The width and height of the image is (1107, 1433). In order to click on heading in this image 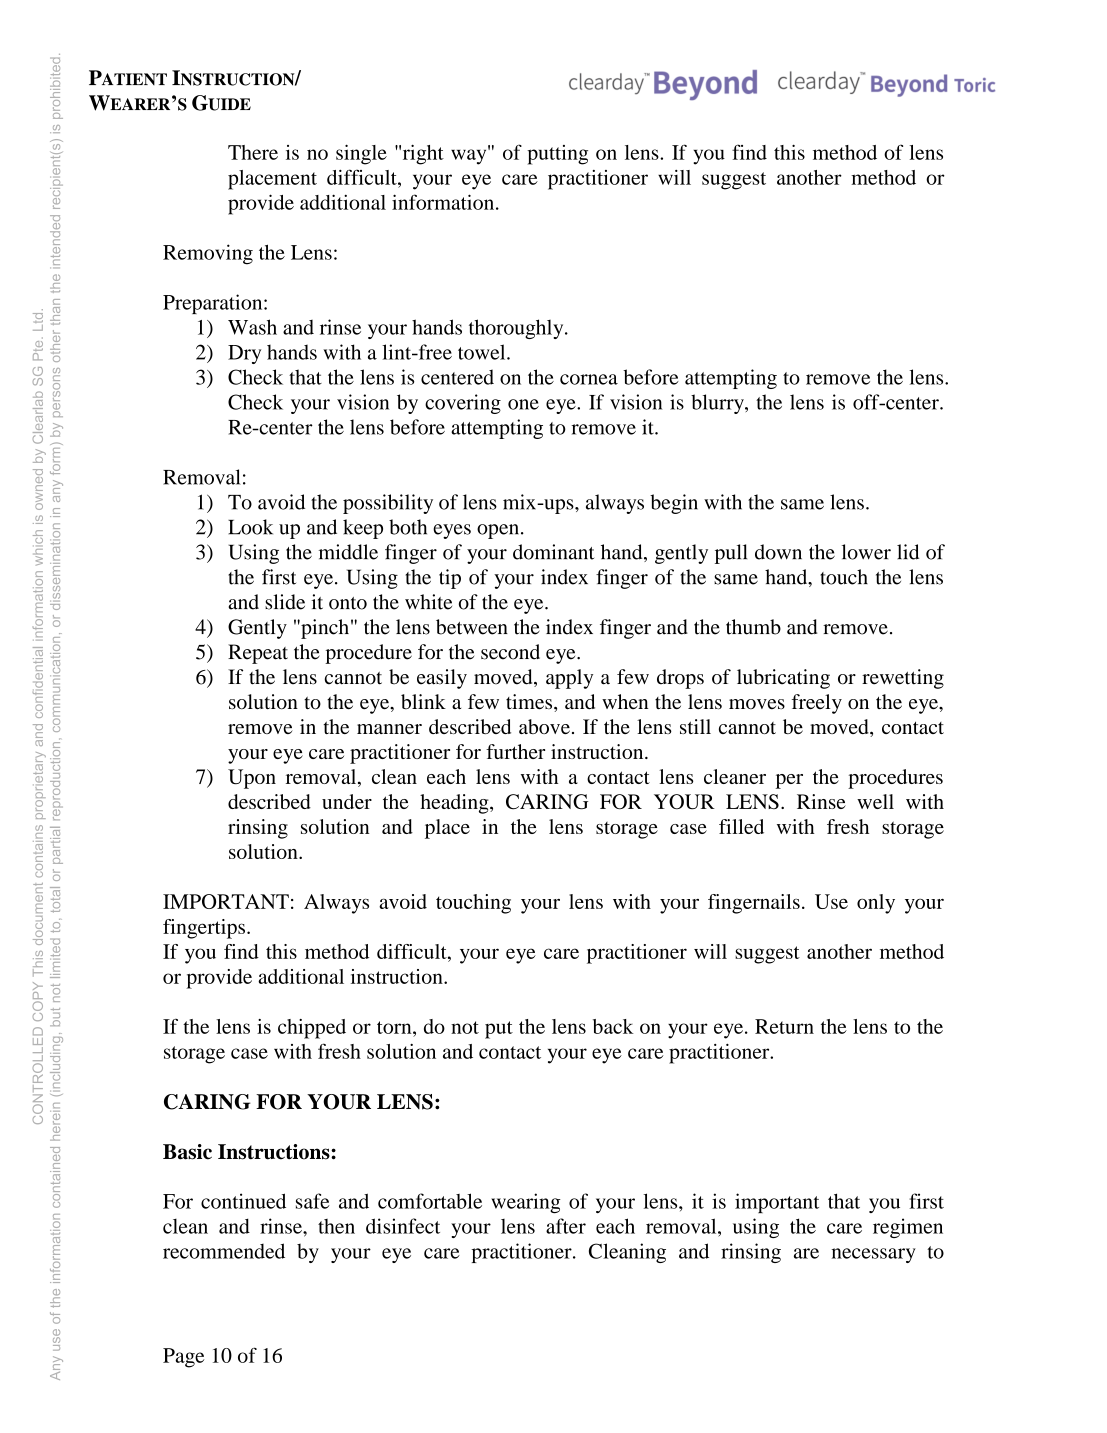, I will do `click(455, 804)`.
